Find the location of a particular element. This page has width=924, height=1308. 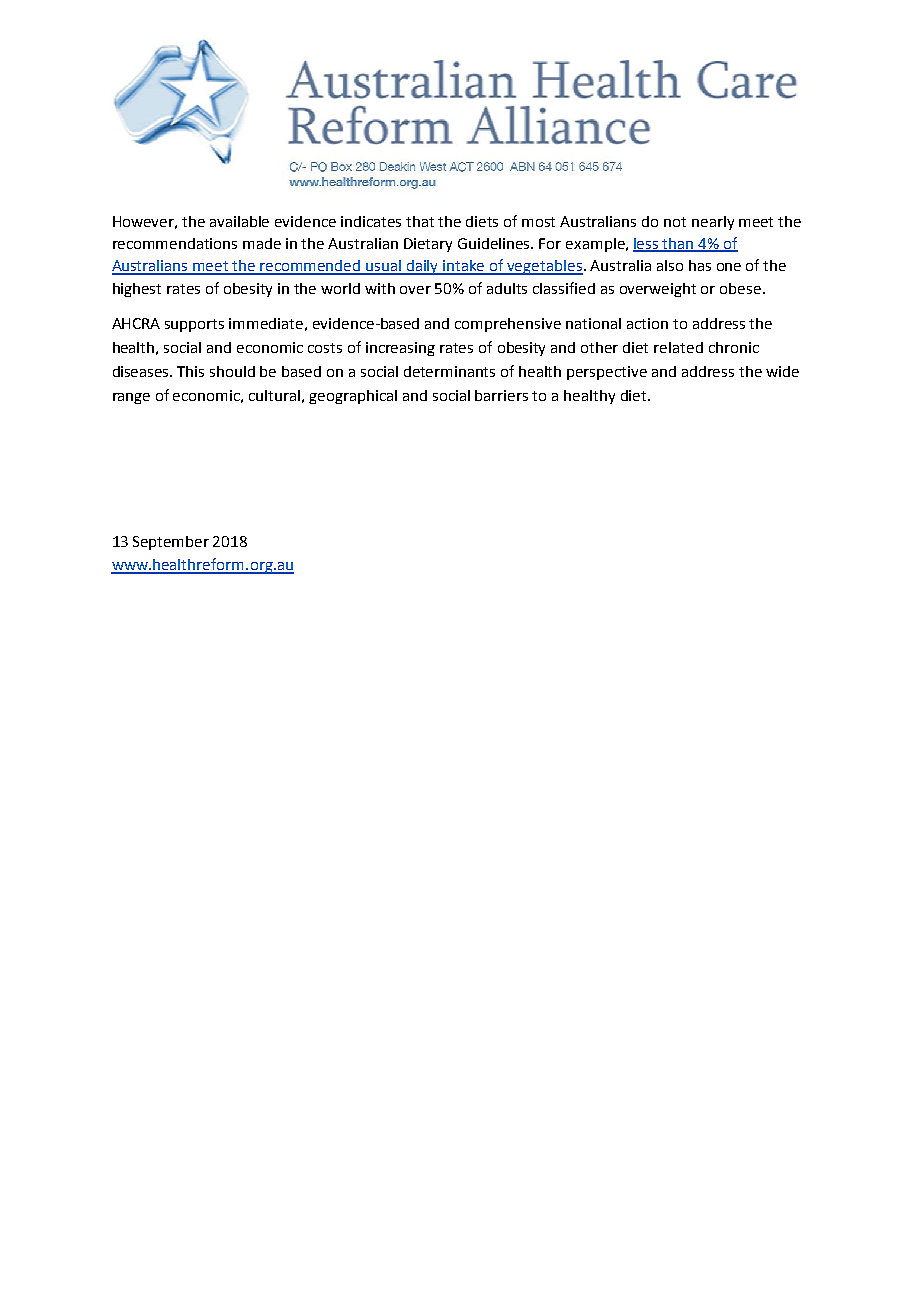

wide is located at coordinates (782, 371).
